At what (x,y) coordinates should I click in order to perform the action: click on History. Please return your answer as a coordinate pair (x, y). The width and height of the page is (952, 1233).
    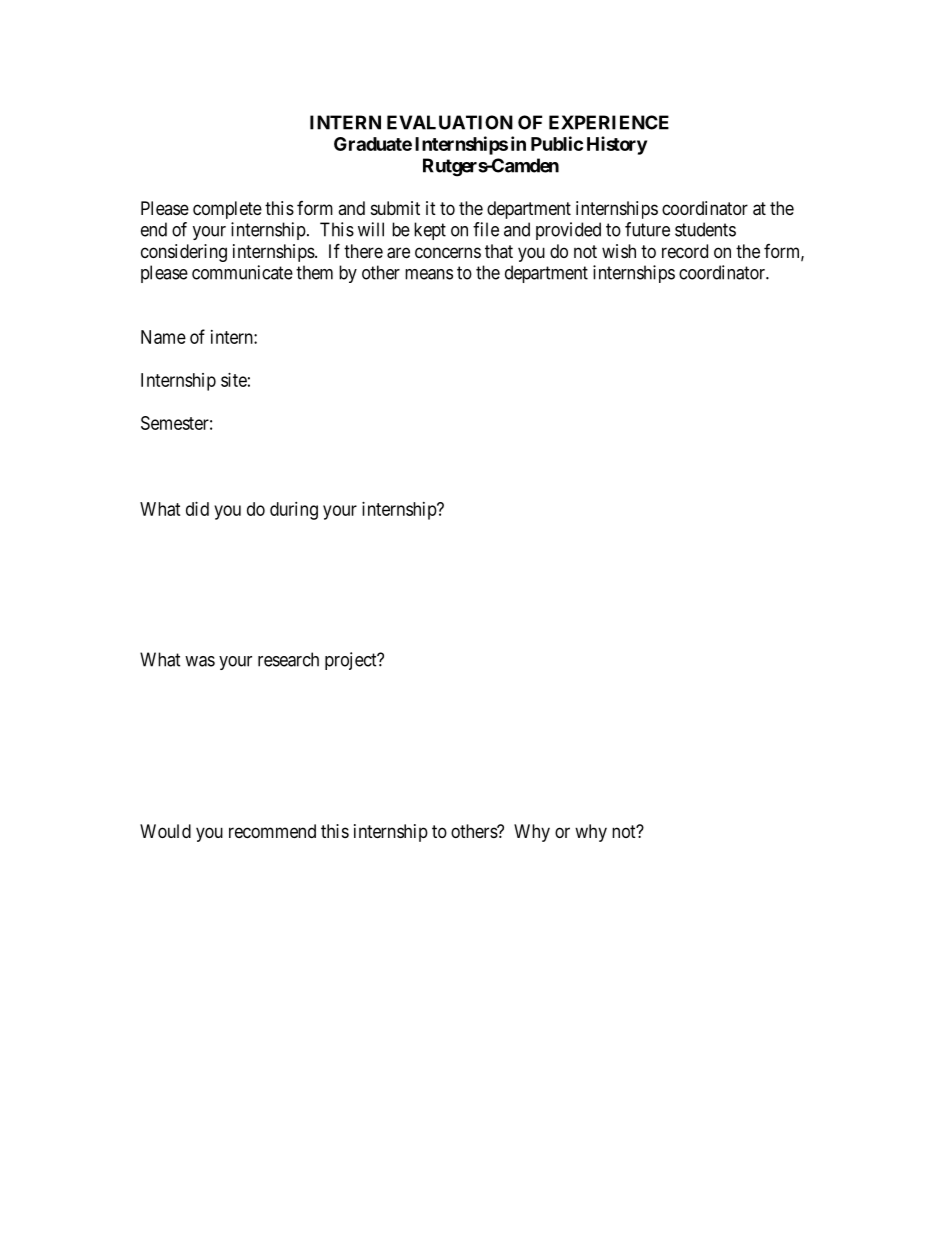
    Looking at the image, I should click on (617, 145).
